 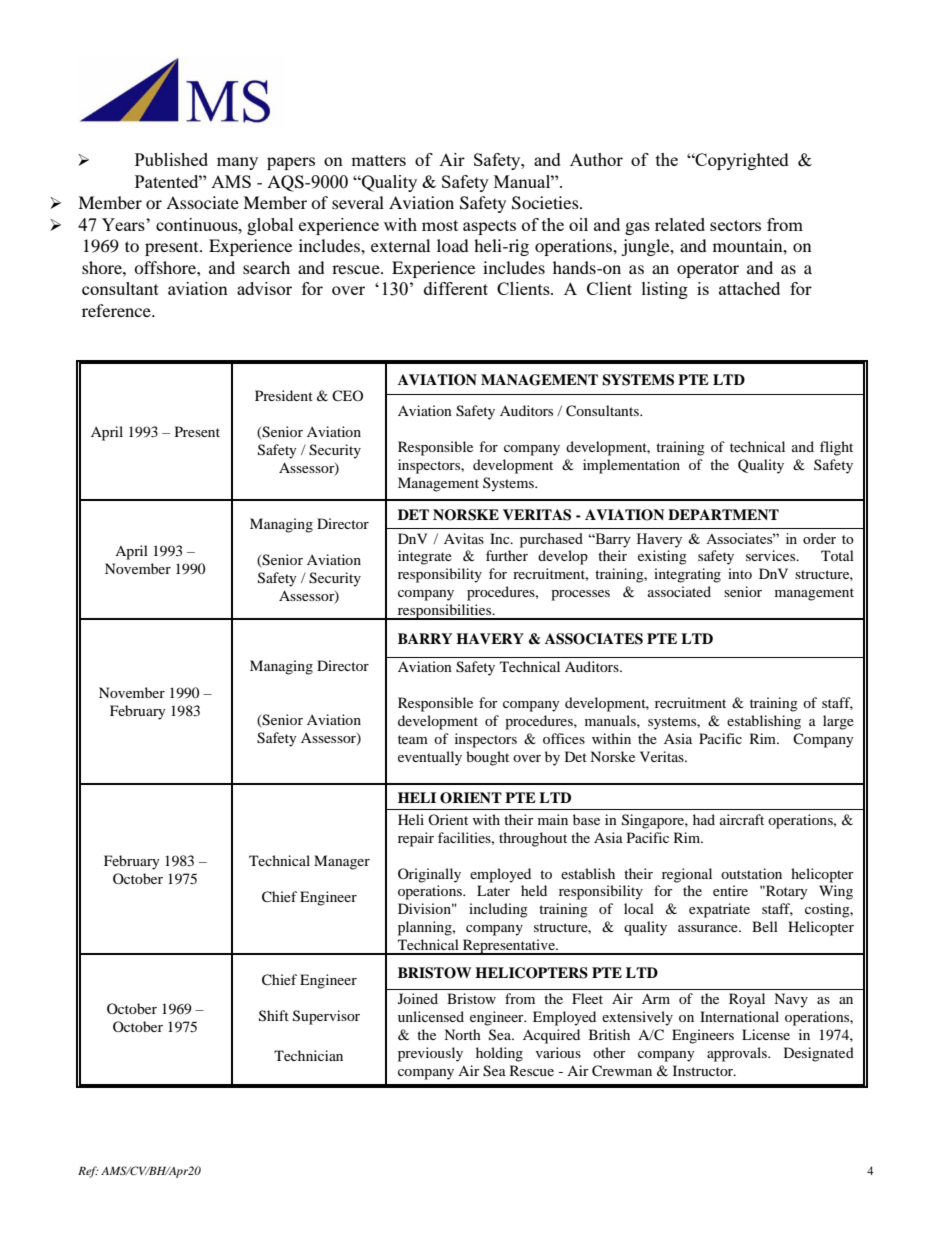 I want to click on aspects, so click(x=489, y=227).
